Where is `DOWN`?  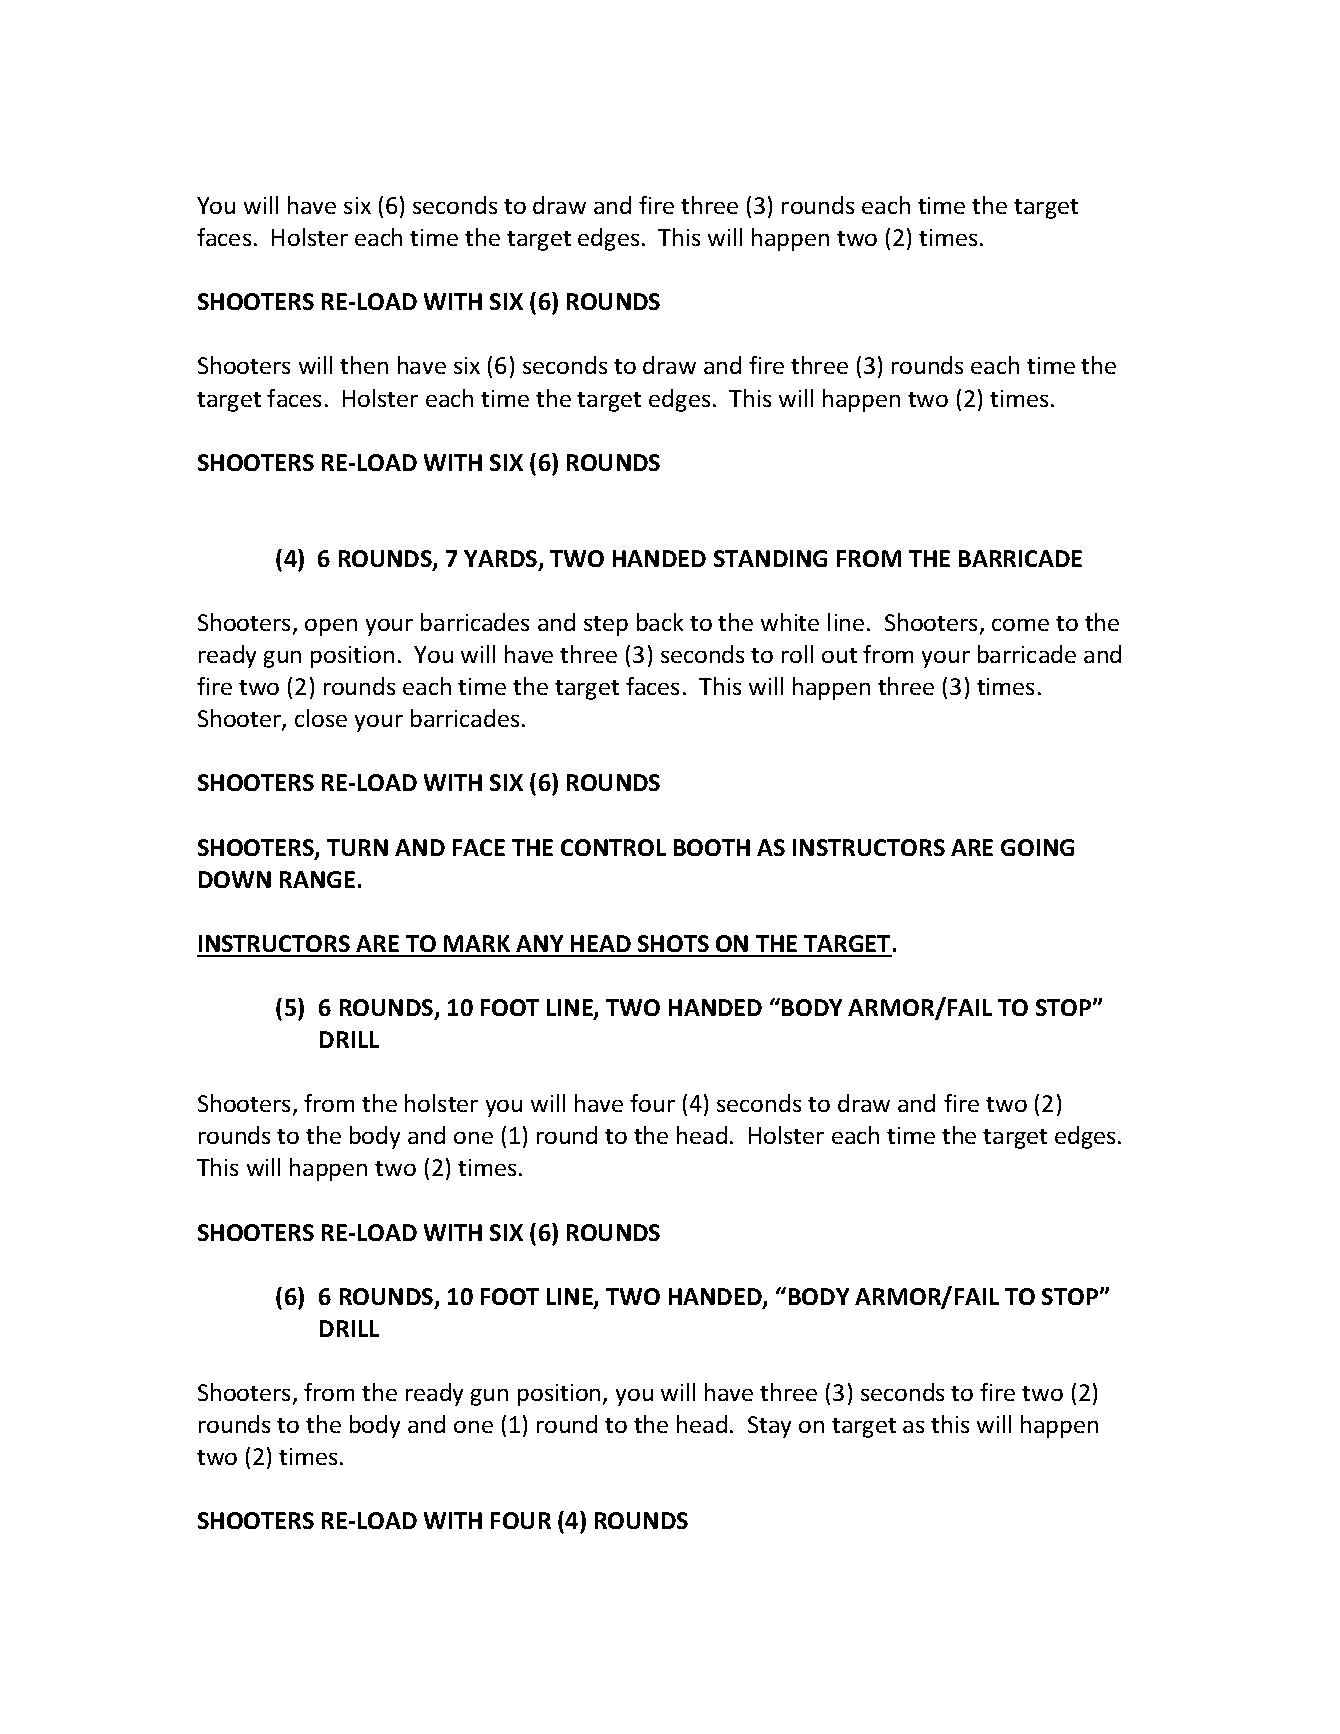 DOWN is located at coordinates (235, 879).
